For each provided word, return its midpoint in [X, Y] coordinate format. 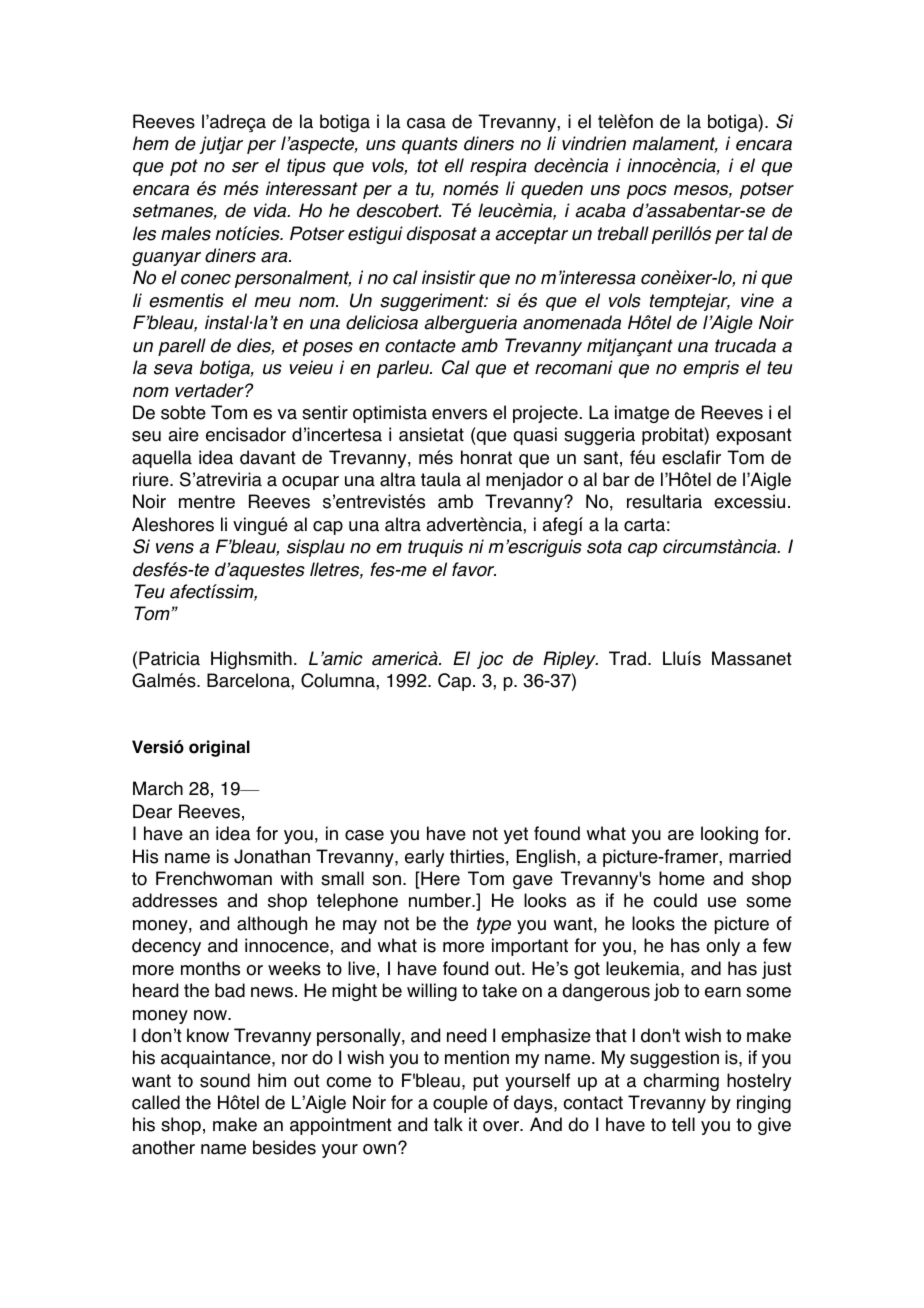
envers [459, 414]
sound [225, 1080]
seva [173, 369]
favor [474, 569]
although [272, 925]
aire [183, 434]
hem [151, 143]
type [494, 925]
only [723, 947]
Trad [627, 658]
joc [490, 660]
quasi [535, 436]
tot [427, 166]
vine [757, 300]
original [219, 748]
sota [604, 547]
